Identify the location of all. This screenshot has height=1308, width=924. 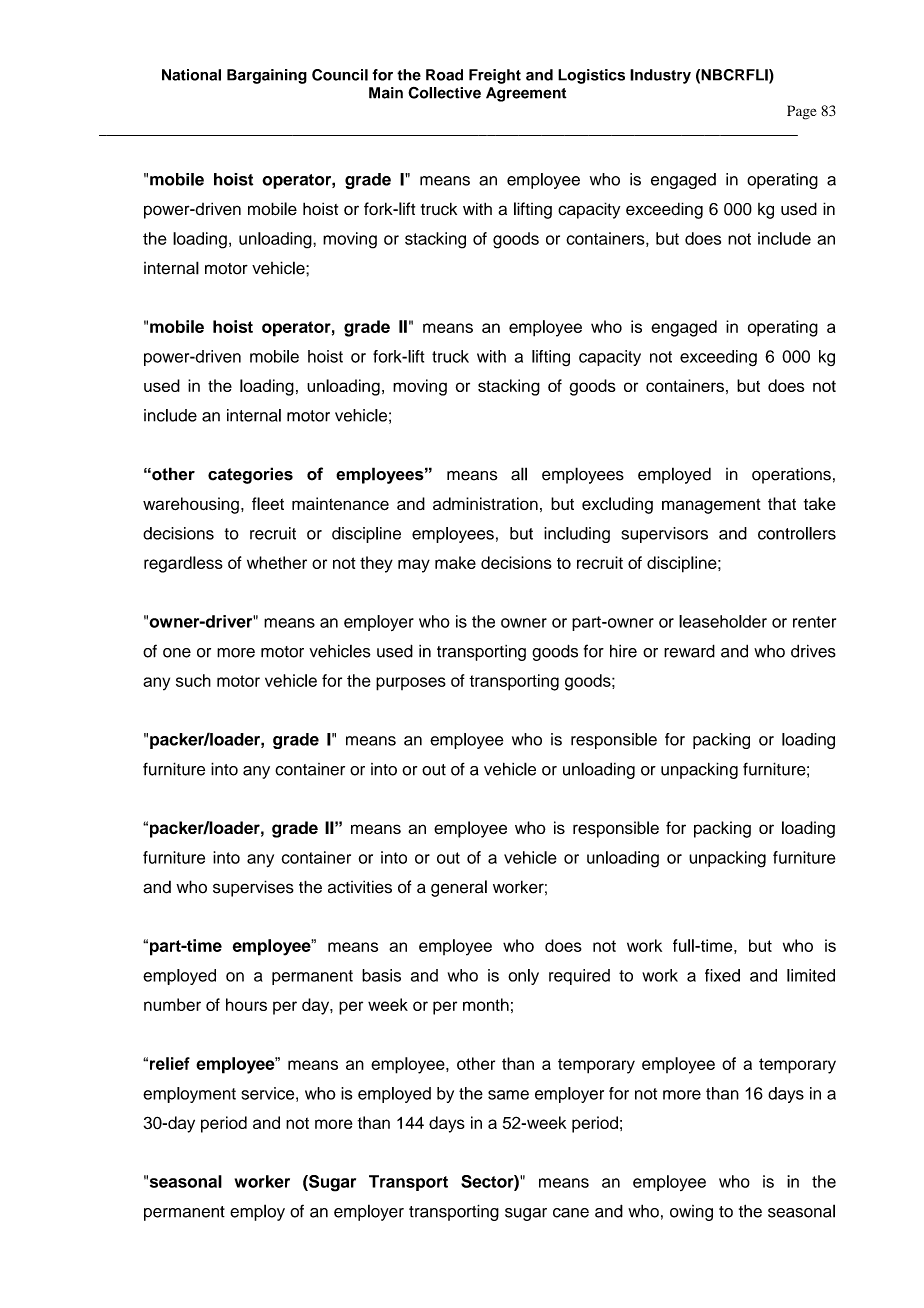
(519, 474).
